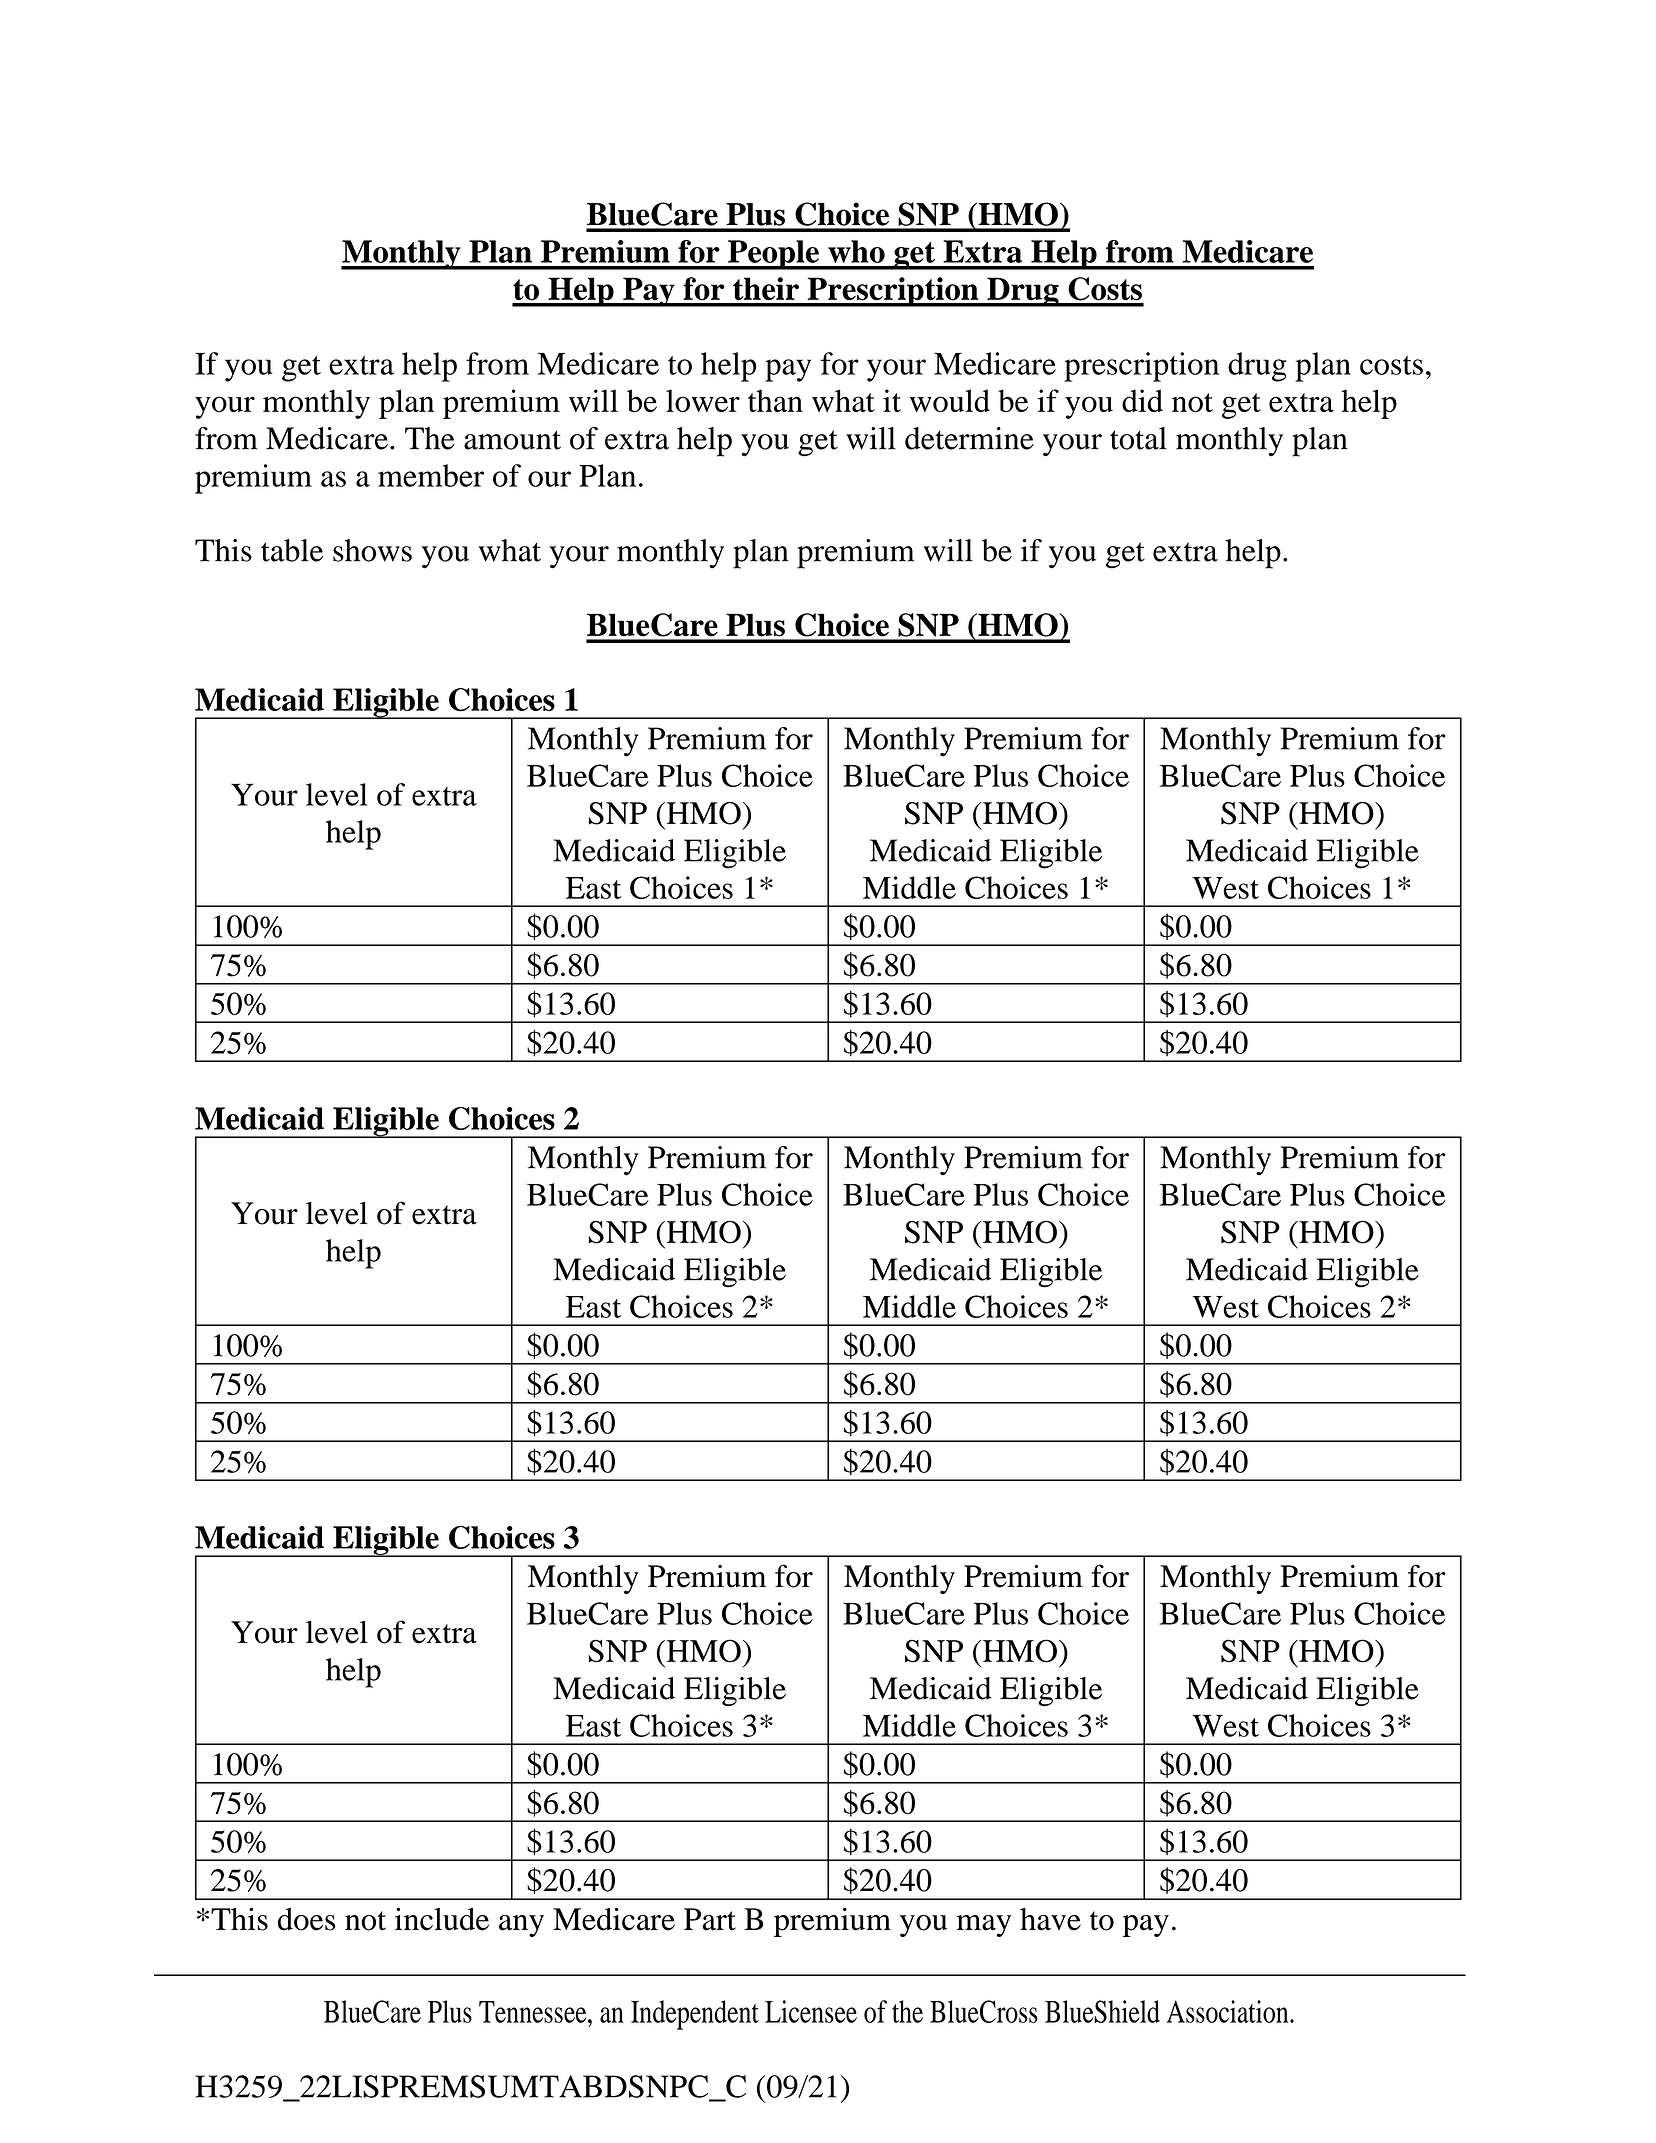 The image size is (1656, 2143). Describe the element at coordinates (773, 255) in the document. I see `People` at that location.
